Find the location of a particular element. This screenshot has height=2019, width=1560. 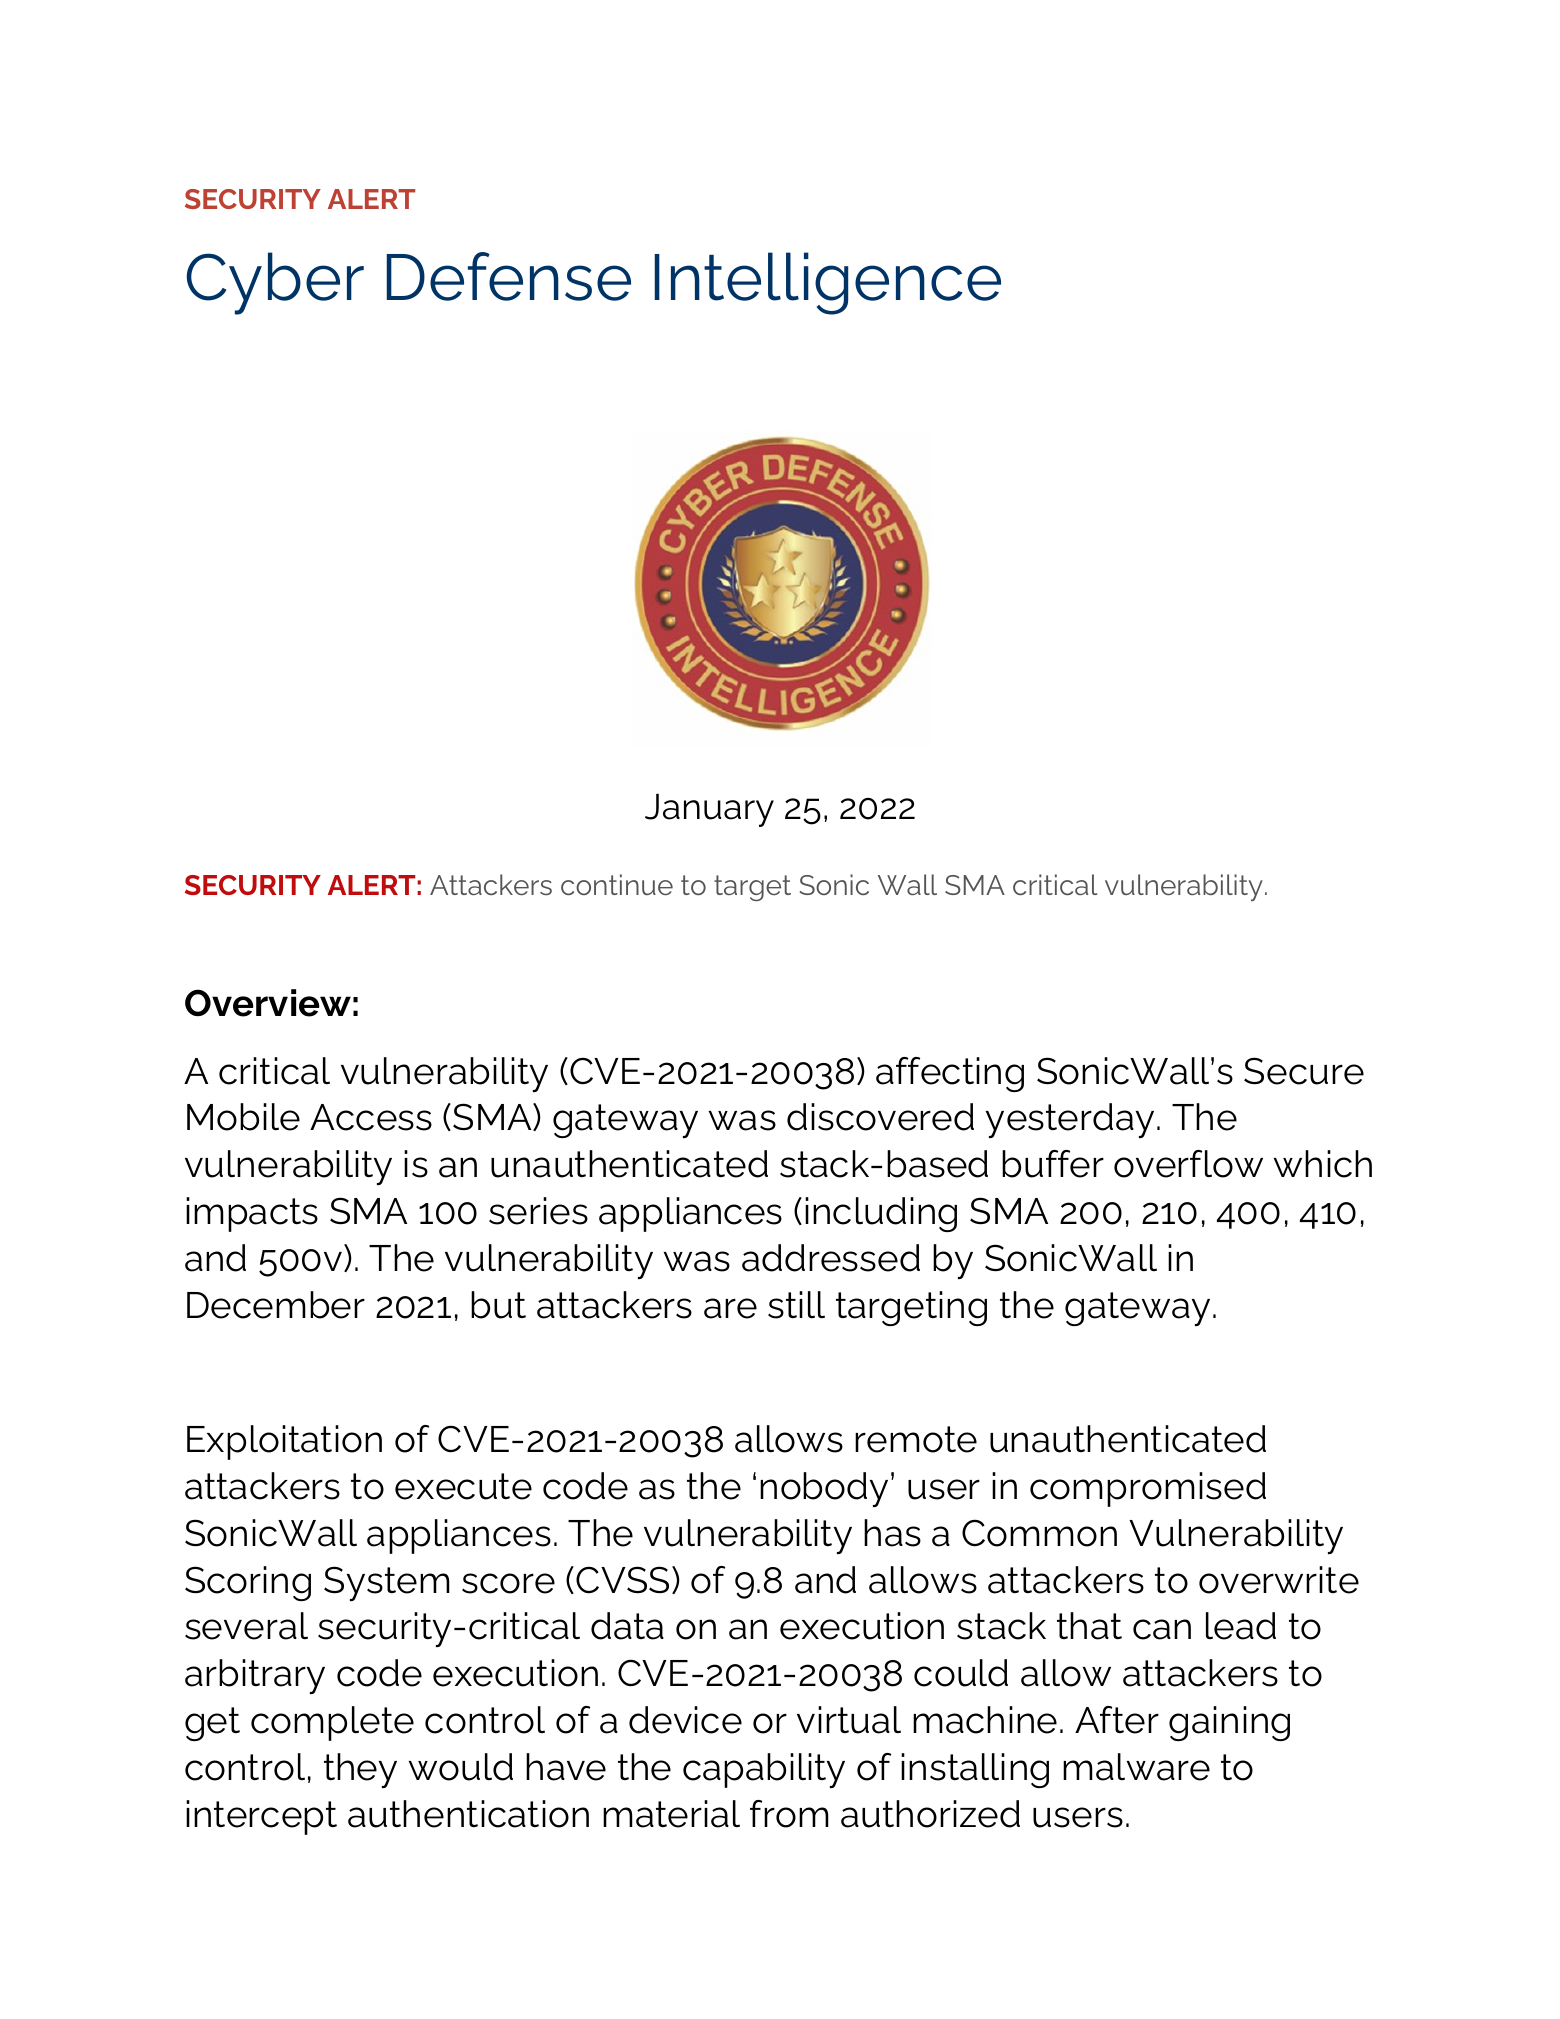

January is located at coordinates (709, 810).
